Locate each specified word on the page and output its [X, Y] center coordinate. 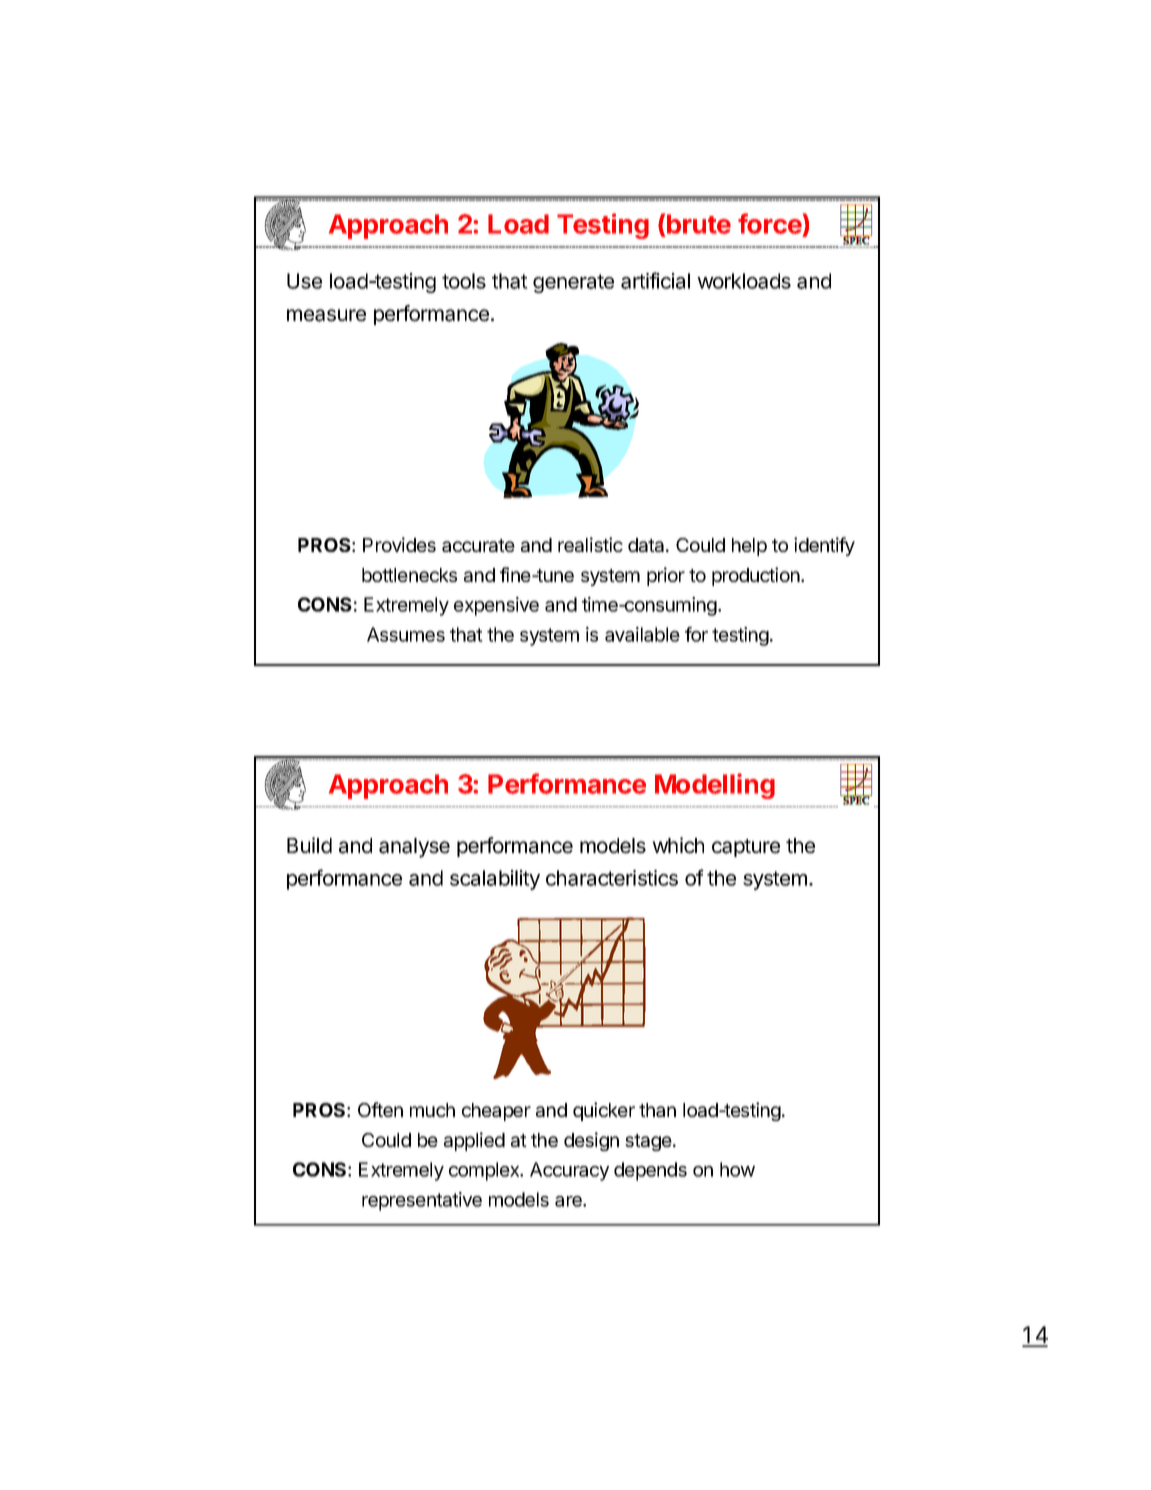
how [737, 1169]
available [642, 634]
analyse [414, 848]
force [770, 225]
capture [746, 848]
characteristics [612, 878]
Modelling [715, 786]
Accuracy [569, 1171]
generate [573, 283]
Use [304, 281]
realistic [590, 544]
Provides [399, 544]
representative [422, 1201]
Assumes [406, 634]
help [749, 547]
